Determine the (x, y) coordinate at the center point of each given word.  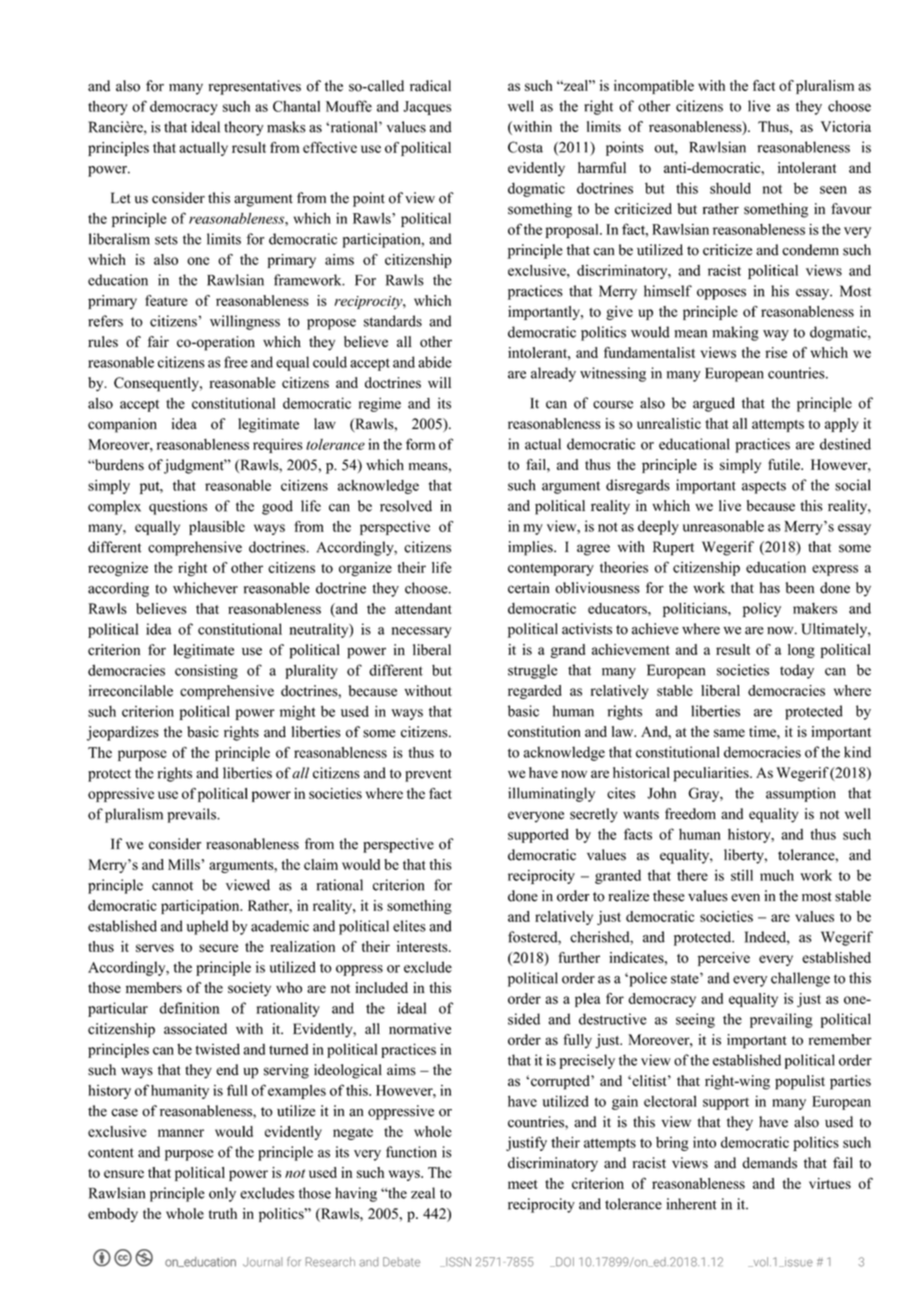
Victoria (846, 126)
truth (223, 1213)
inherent (691, 1204)
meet (523, 1184)
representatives (254, 87)
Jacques (427, 108)
